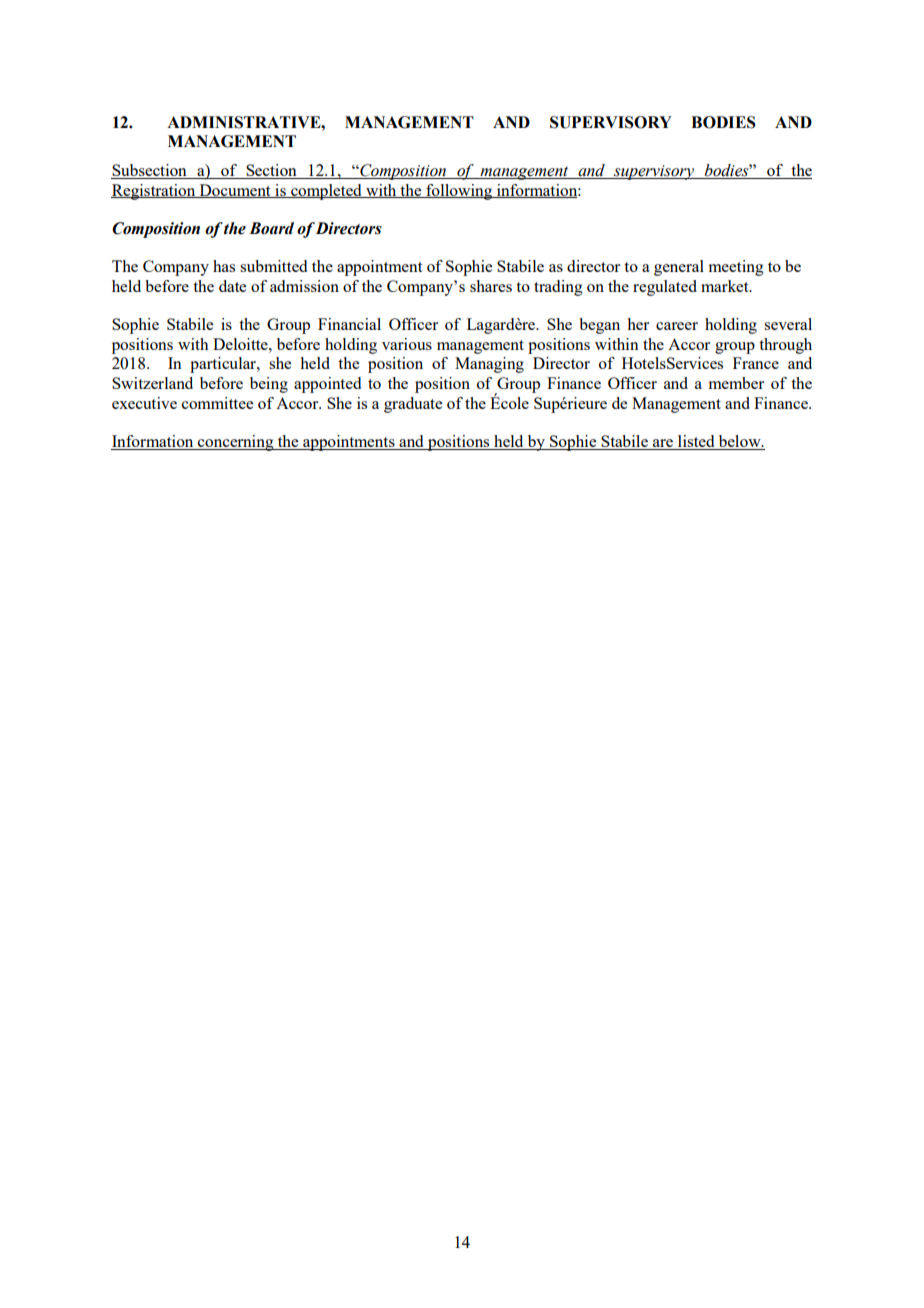 The width and height of the image is (924, 1308). Describe the element at coordinates (241, 344) in the image. I see `Deloitte` at that location.
